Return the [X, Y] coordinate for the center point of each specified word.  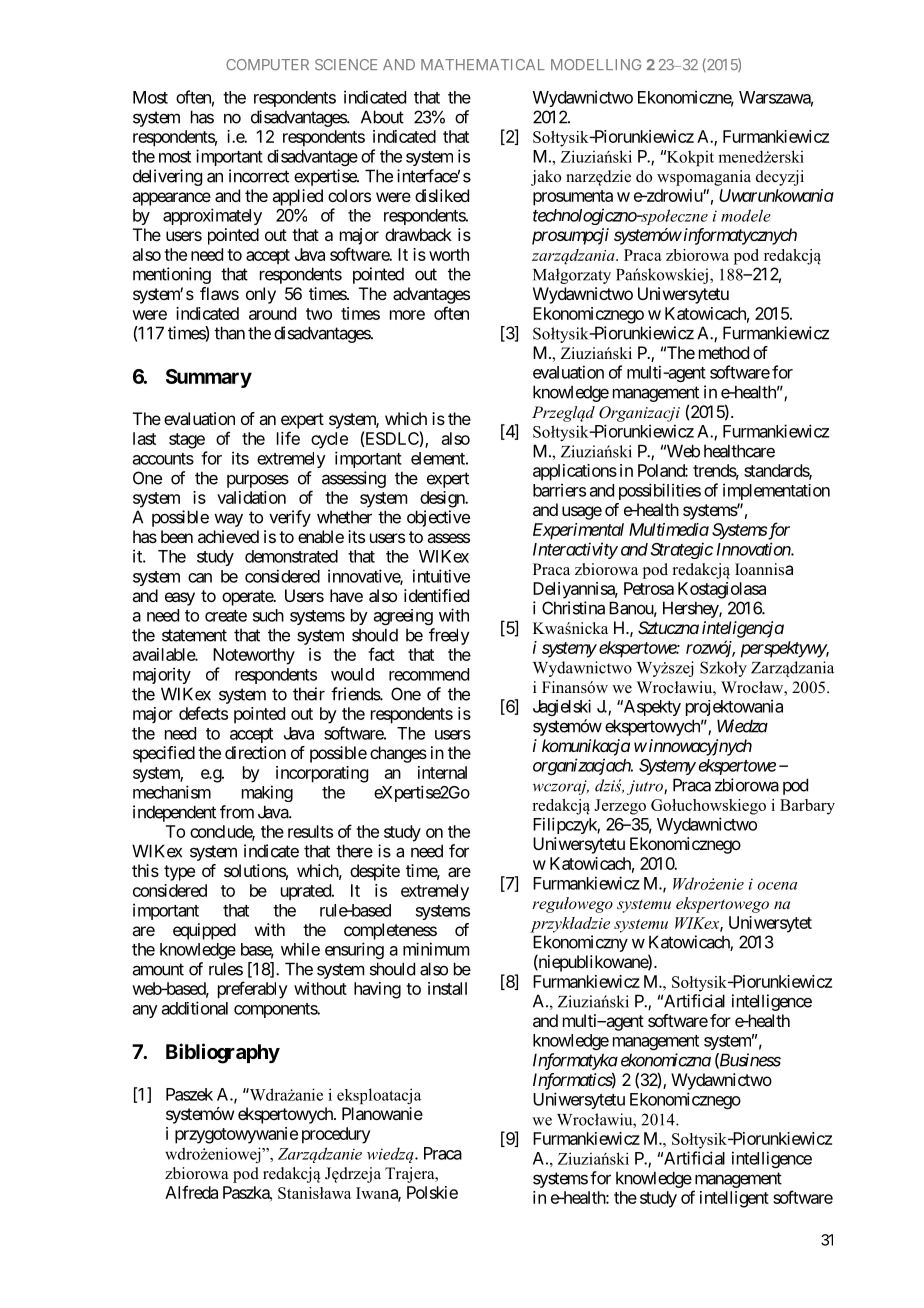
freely [449, 636]
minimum [436, 949]
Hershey [691, 609]
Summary [209, 378]
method [724, 352]
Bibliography [223, 1053]
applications [575, 472]
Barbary [807, 807]
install [447, 988]
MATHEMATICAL [483, 64]
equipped [204, 931]
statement [194, 635]
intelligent [734, 1199]
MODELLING [596, 64]
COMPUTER [267, 65]
